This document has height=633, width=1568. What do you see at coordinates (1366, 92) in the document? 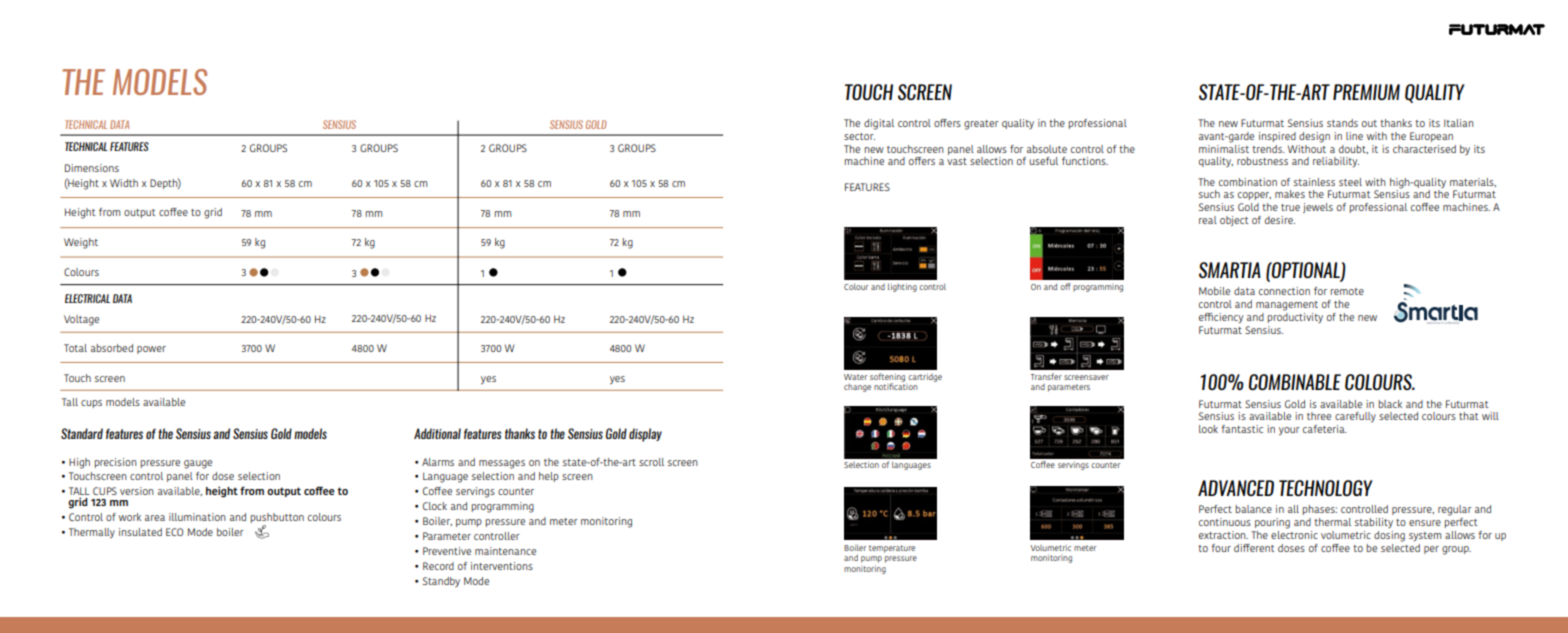
I see `PREMIUM` at bounding box center [1366, 92].
